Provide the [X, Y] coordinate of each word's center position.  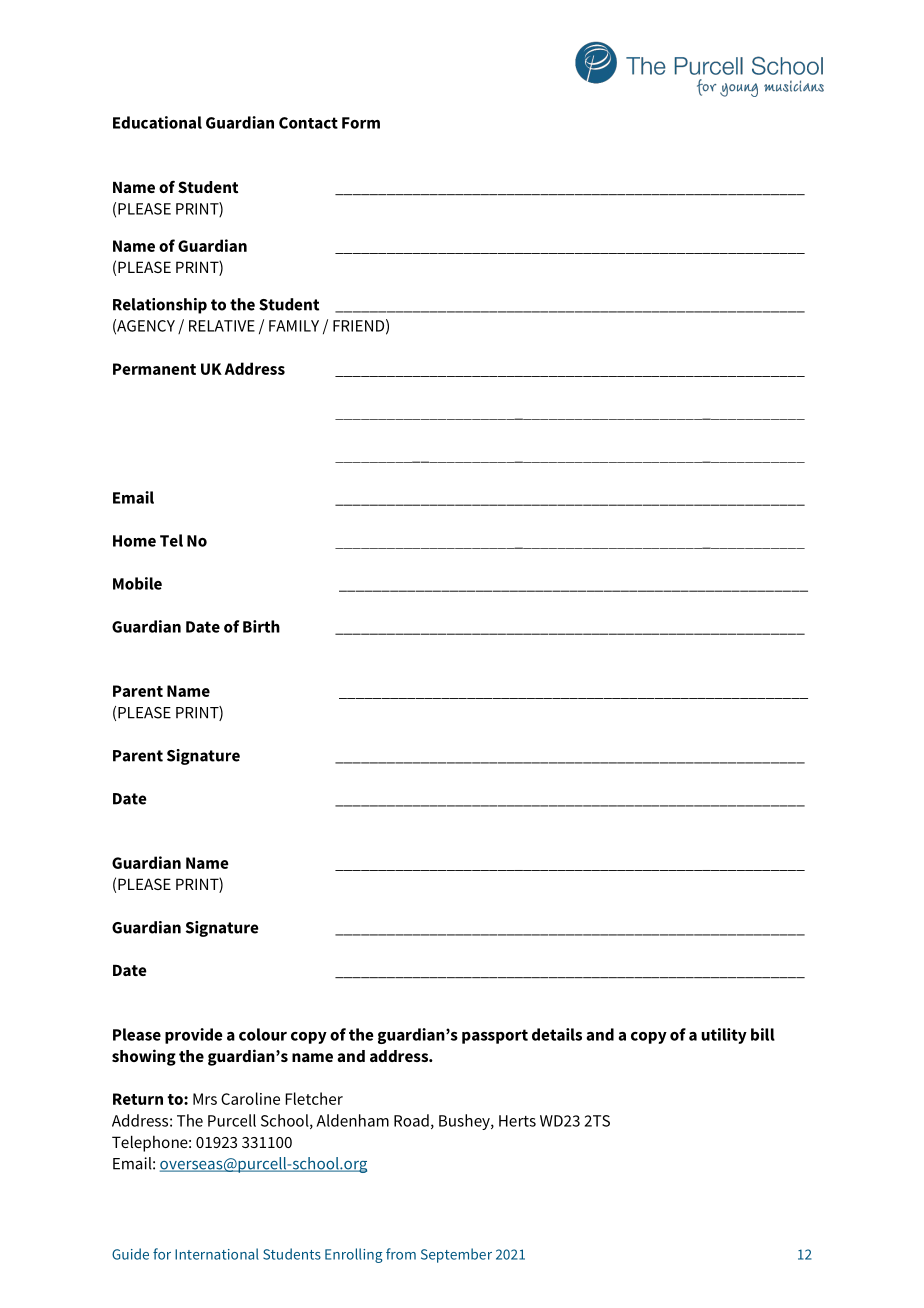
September [456, 1255]
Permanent [154, 369]
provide [194, 1036]
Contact [308, 123]
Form [361, 123]
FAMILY [294, 326]
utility [724, 1036]
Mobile [137, 583]
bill [763, 1034]
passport [495, 1036]
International [217, 1254]
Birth [261, 626]
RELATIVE [222, 326]
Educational [157, 122]
